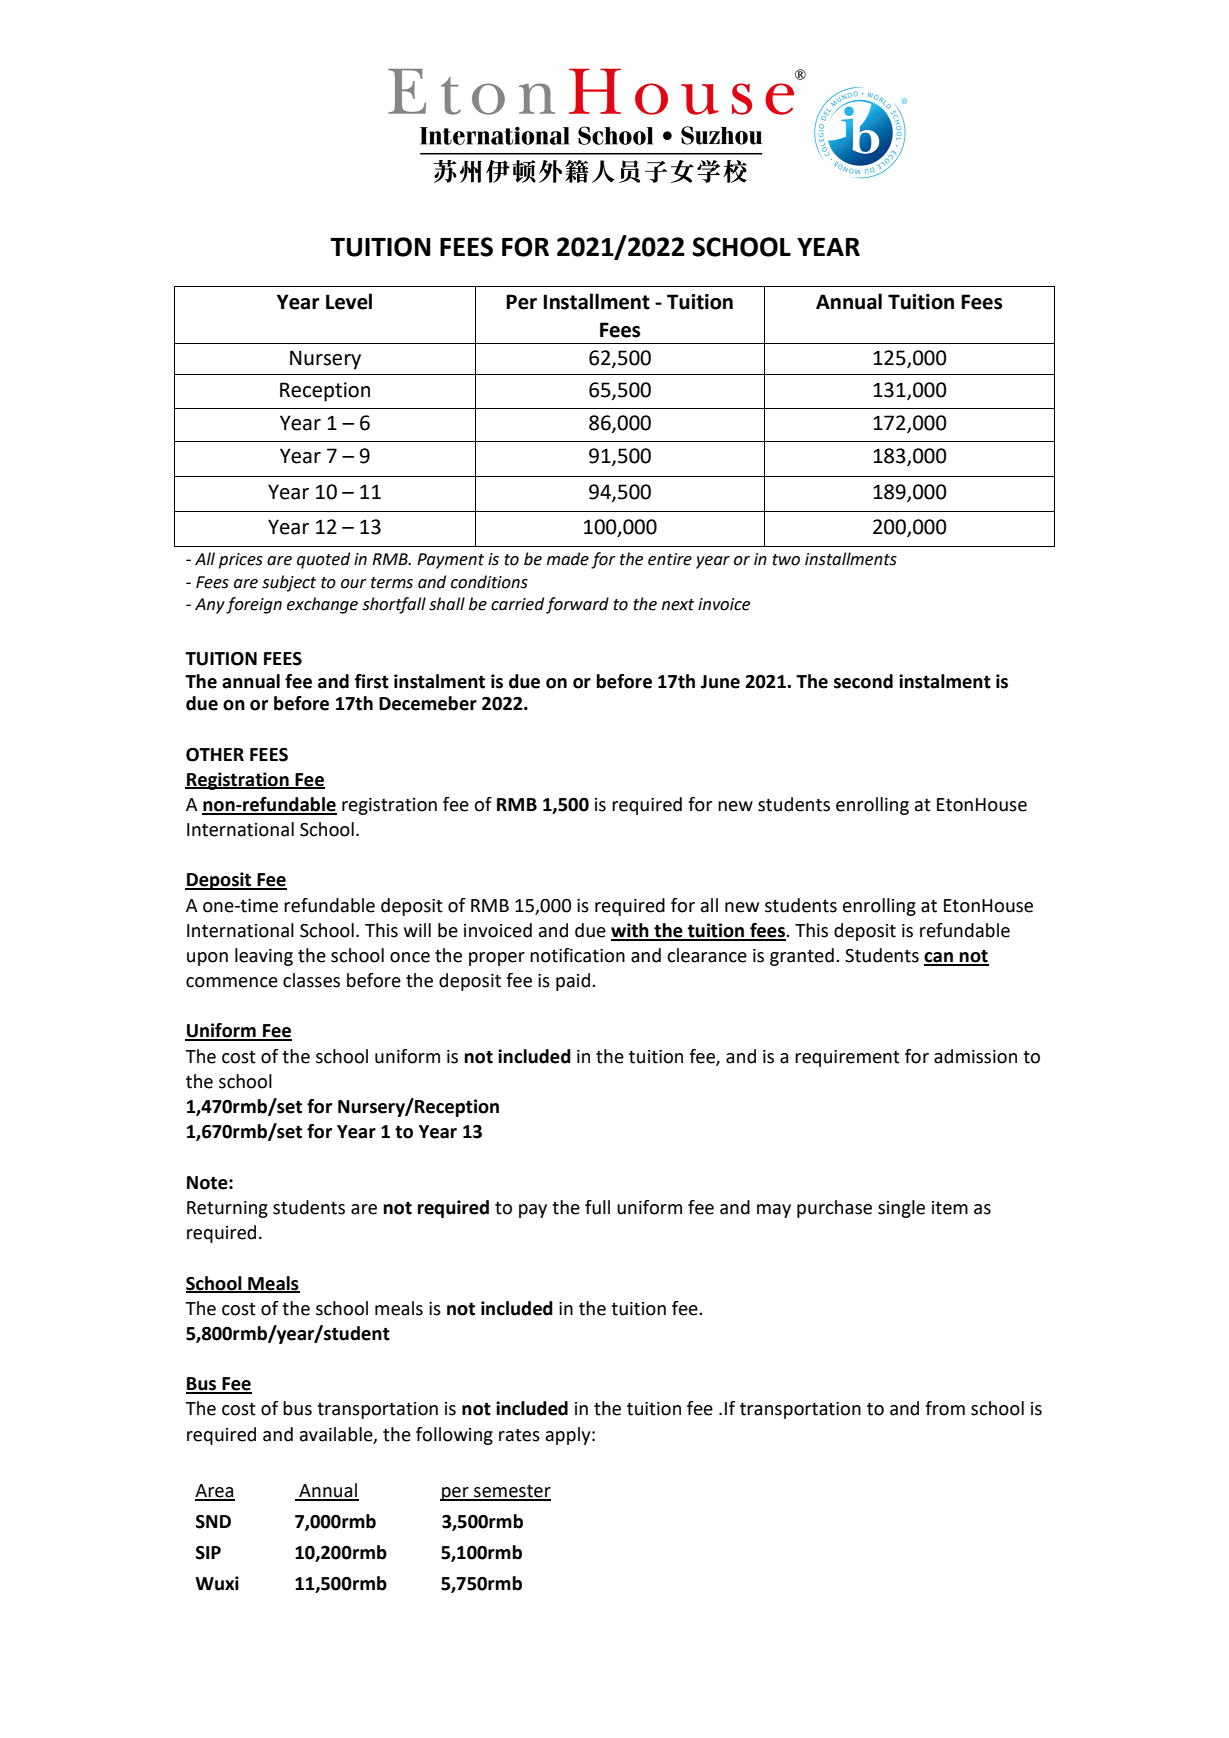 The width and height of the screenshot is (1229, 1738). What do you see at coordinates (215, 755) in the screenshot?
I see `OTHER` at bounding box center [215, 755].
